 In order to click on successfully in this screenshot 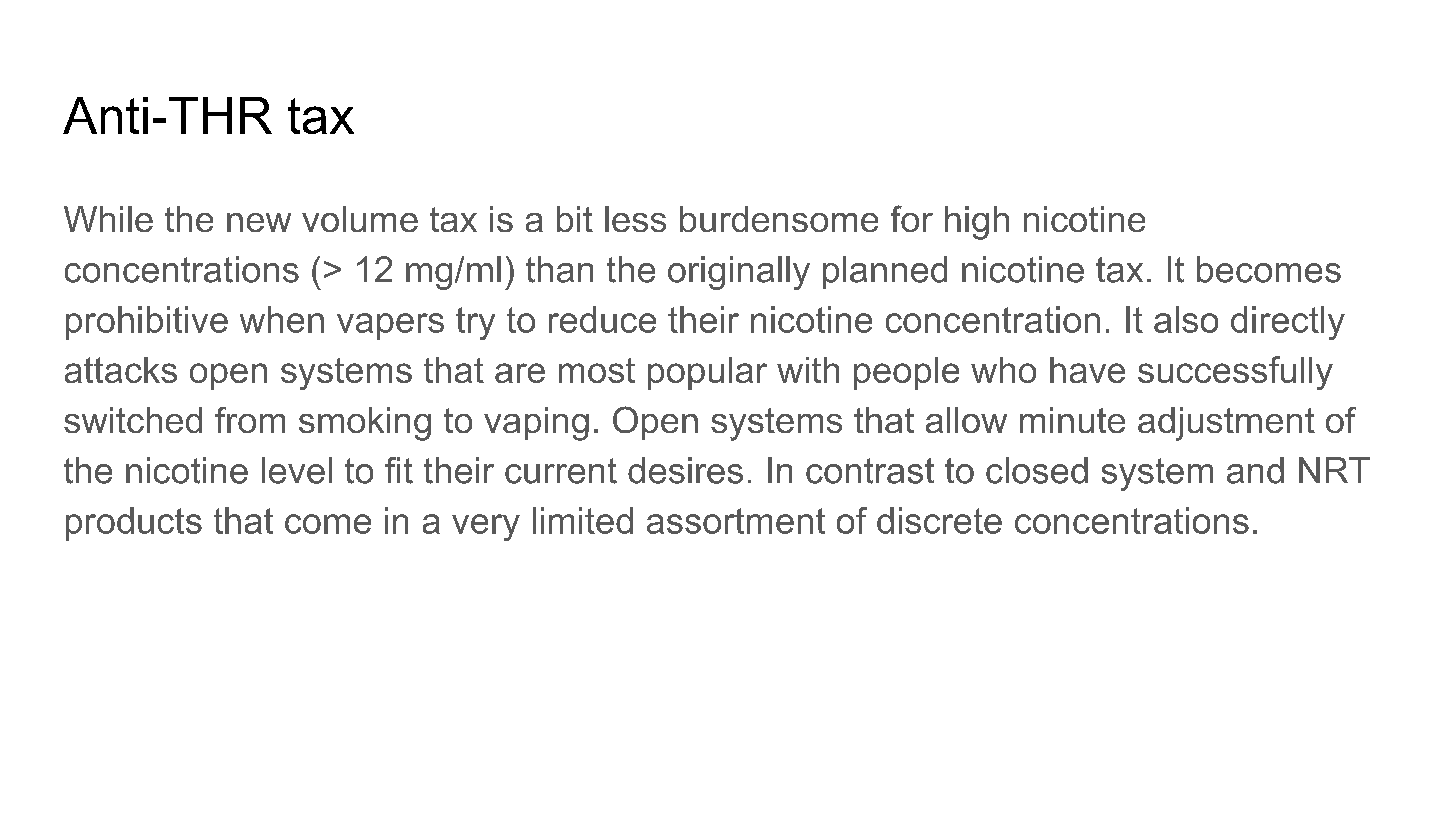, I will do `click(1235, 373)`.
